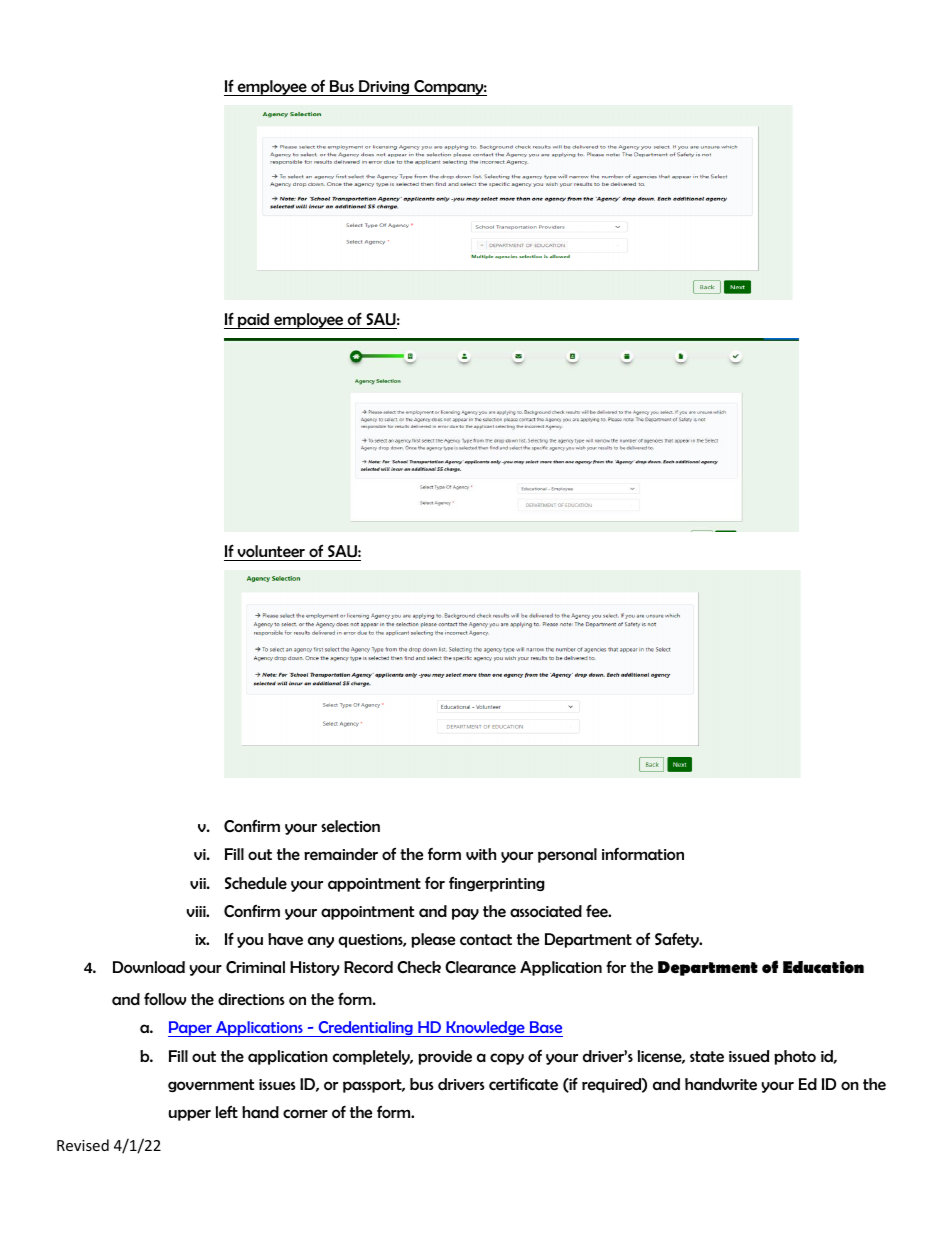 This screenshot has width=952, height=1233. What do you see at coordinates (445, 1057) in the screenshot?
I see `provide` at bounding box center [445, 1057].
